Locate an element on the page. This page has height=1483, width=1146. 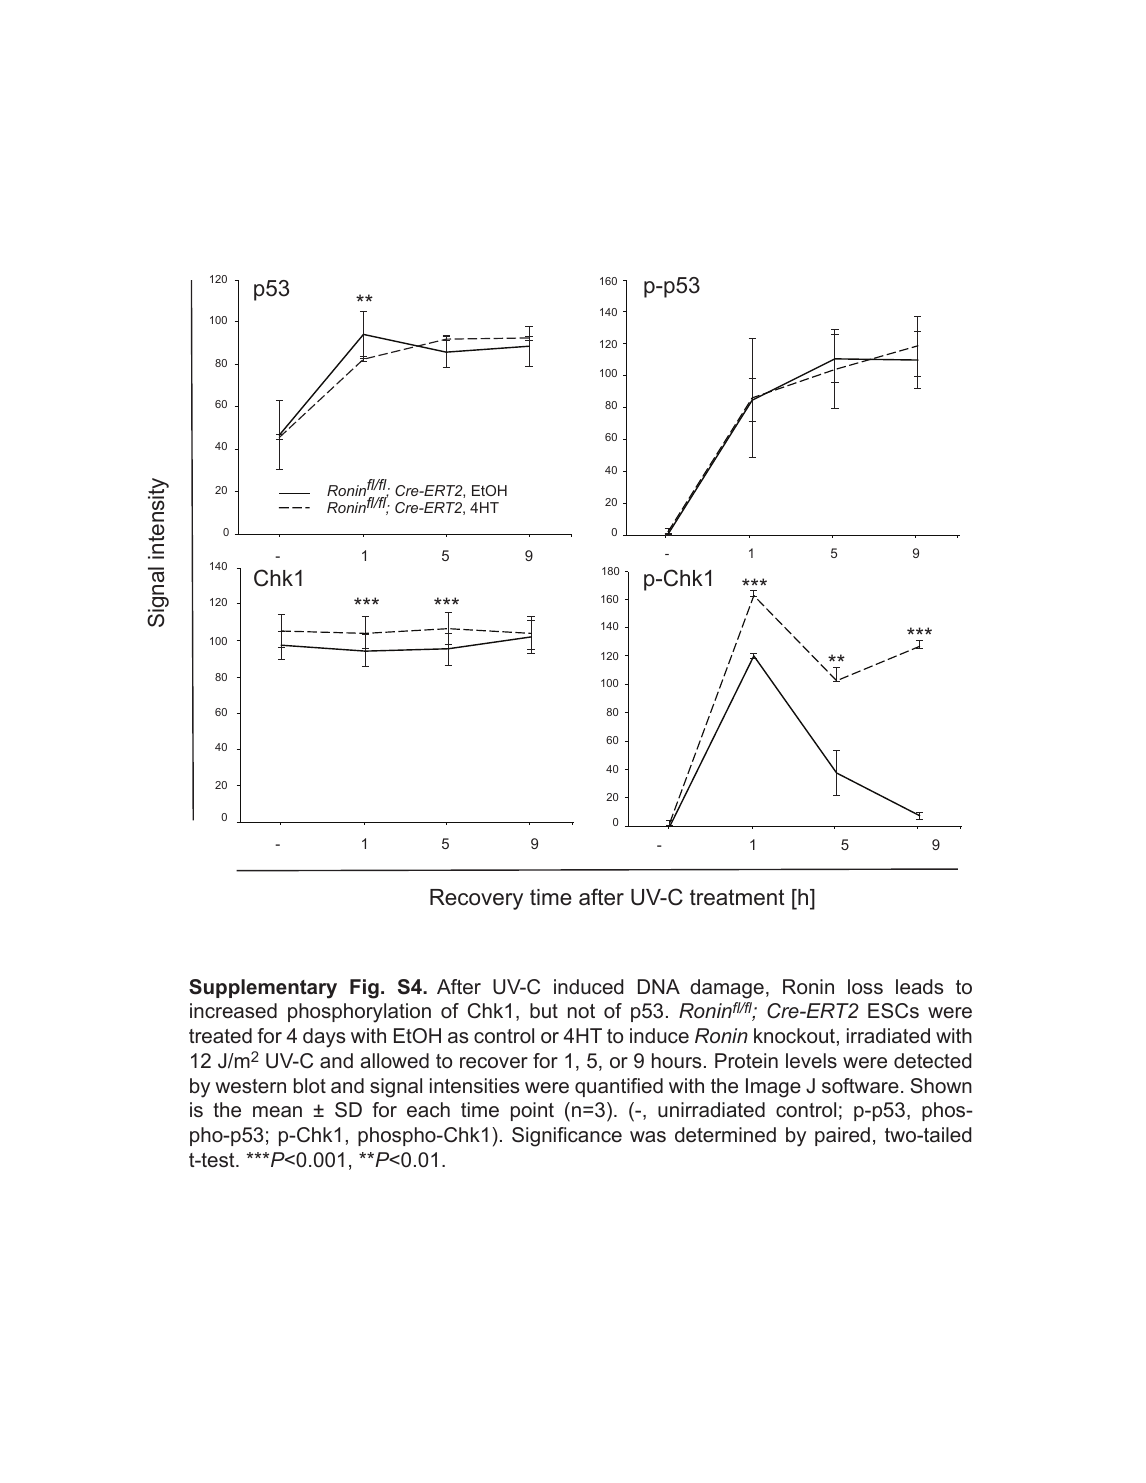
mean is located at coordinates (277, 1112).
